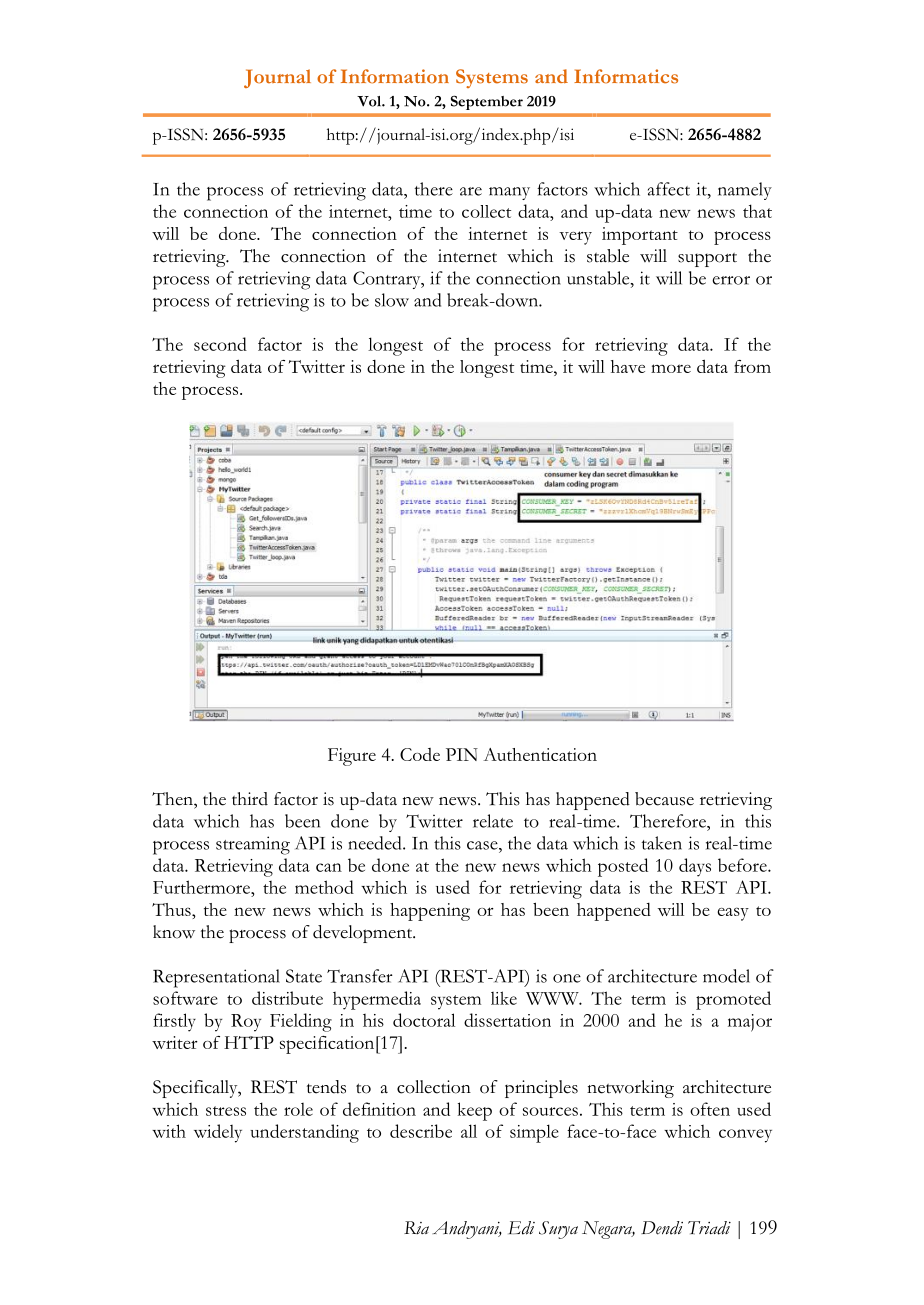 The height and width of the page is (1305, 924). Describe the element at coordinates (218, 1133) in the page. I see `widely` at that location.
